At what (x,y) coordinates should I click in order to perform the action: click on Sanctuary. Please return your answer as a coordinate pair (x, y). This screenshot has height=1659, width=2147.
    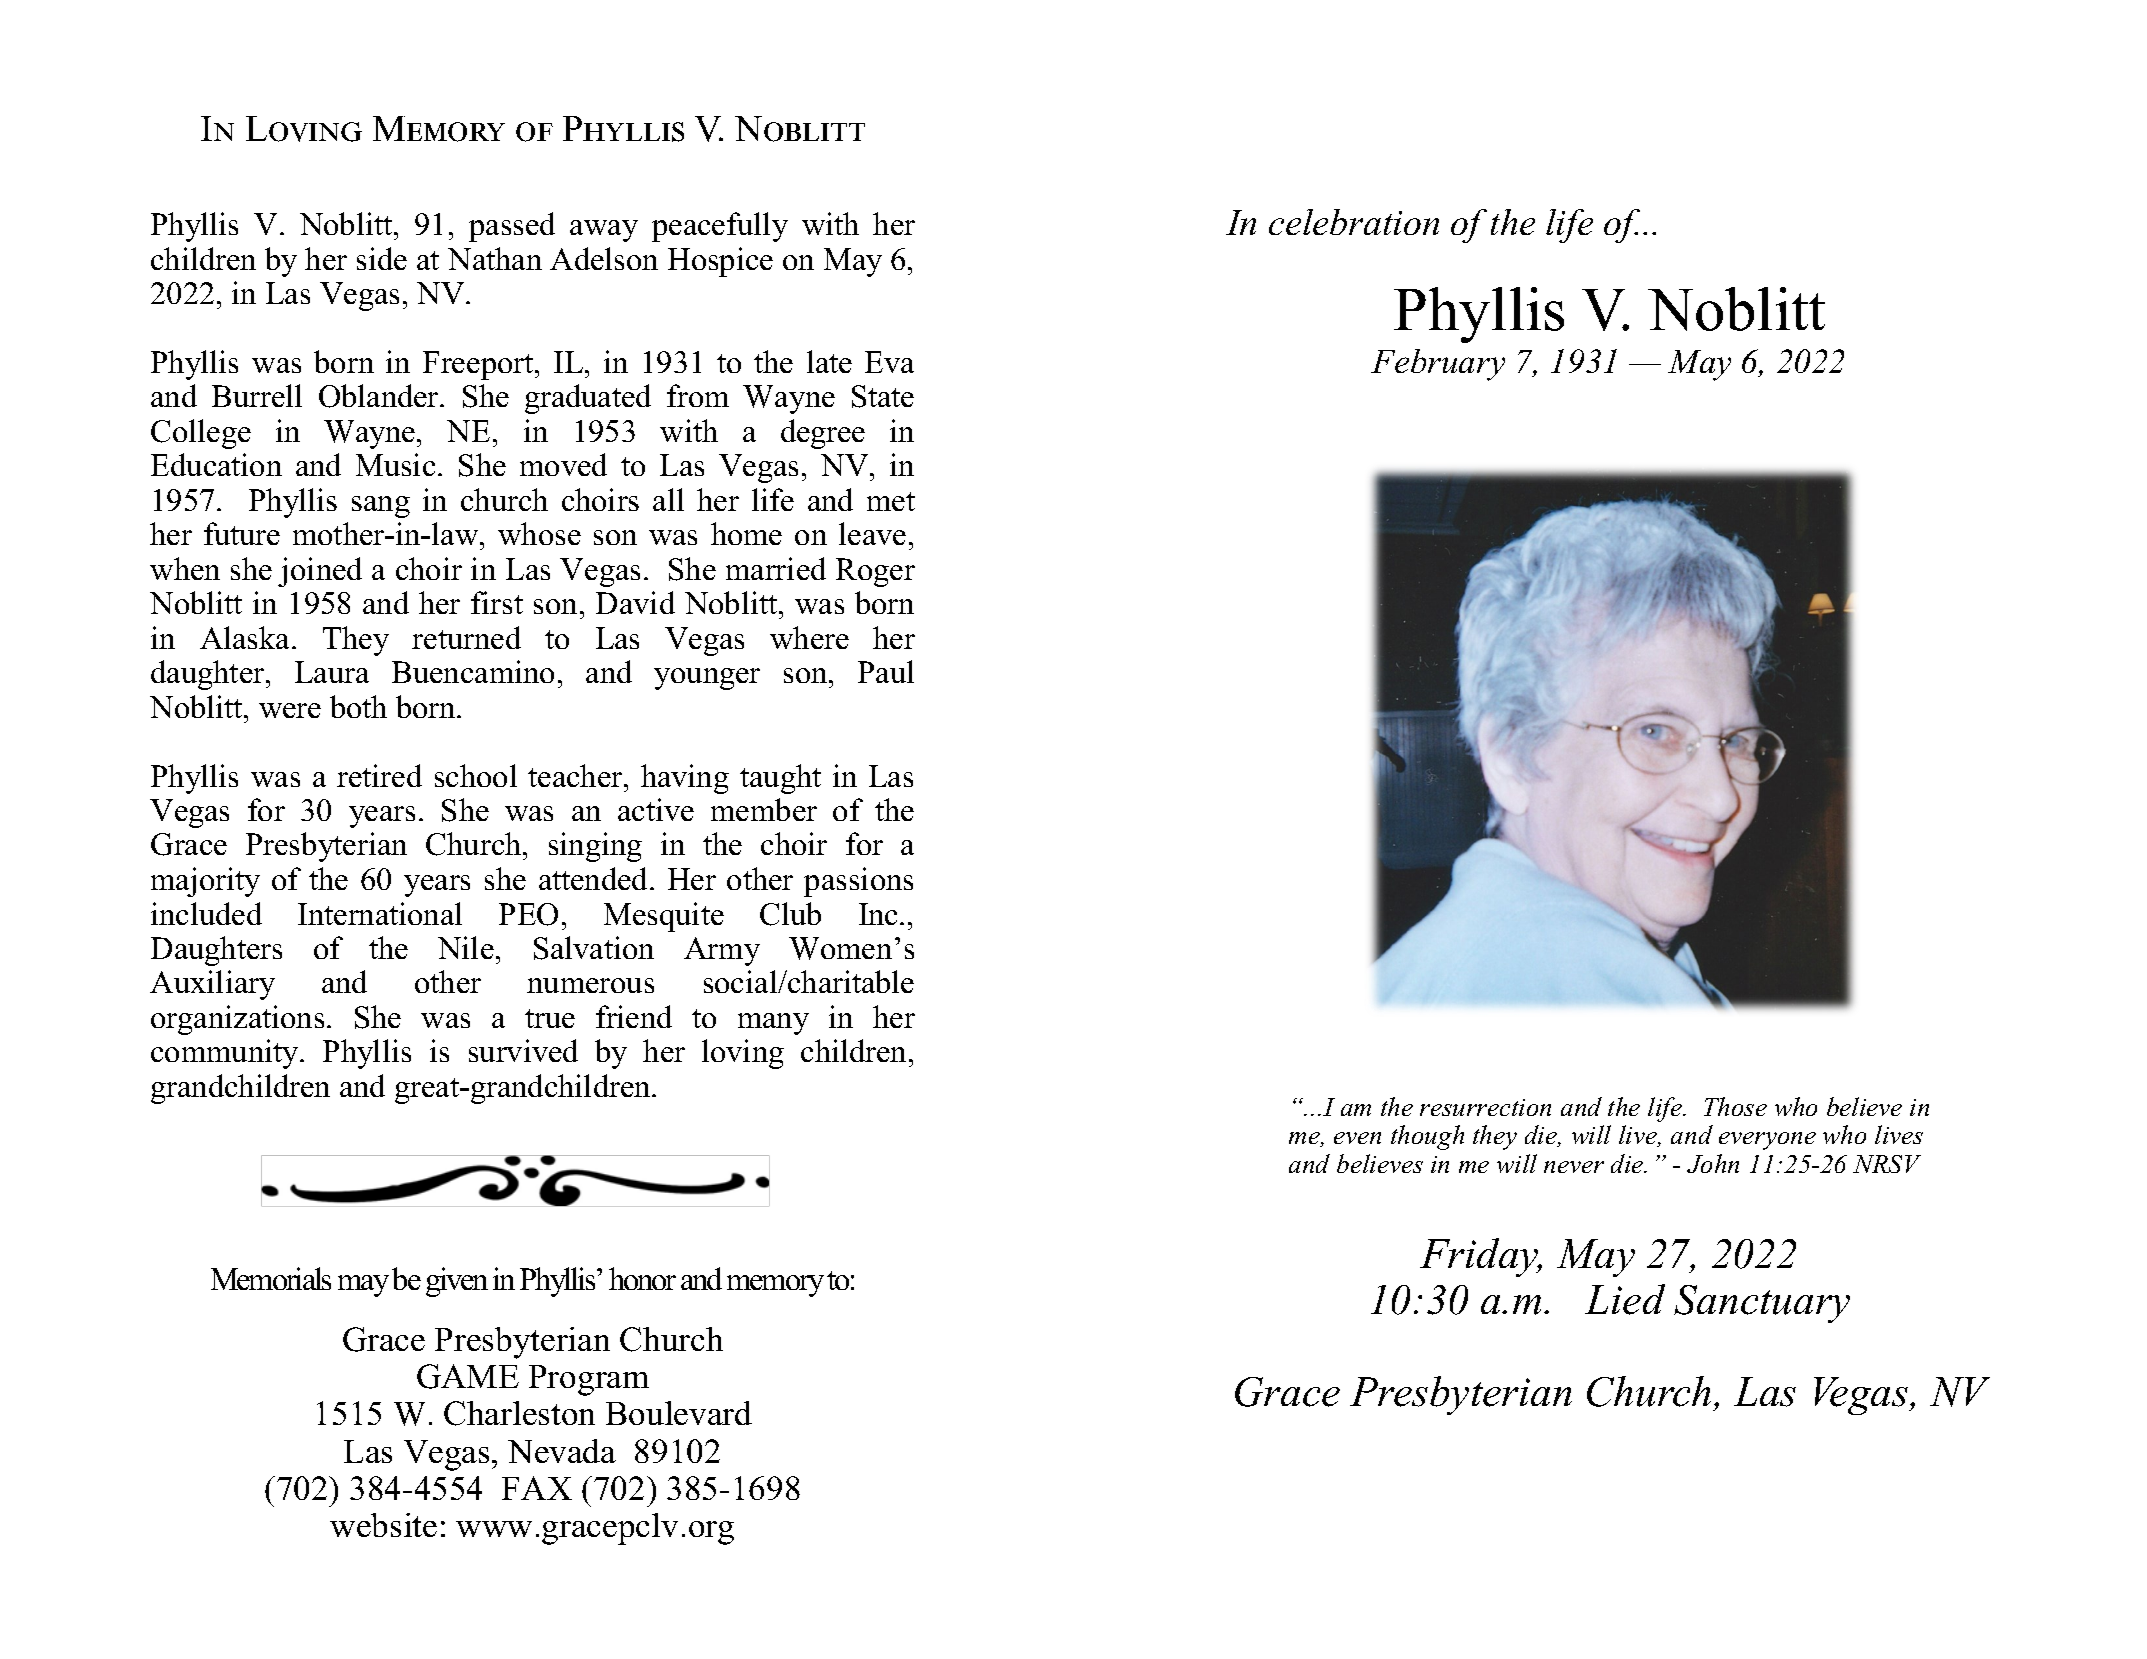
    Looking at the image, I should click on (1762, 1304).
